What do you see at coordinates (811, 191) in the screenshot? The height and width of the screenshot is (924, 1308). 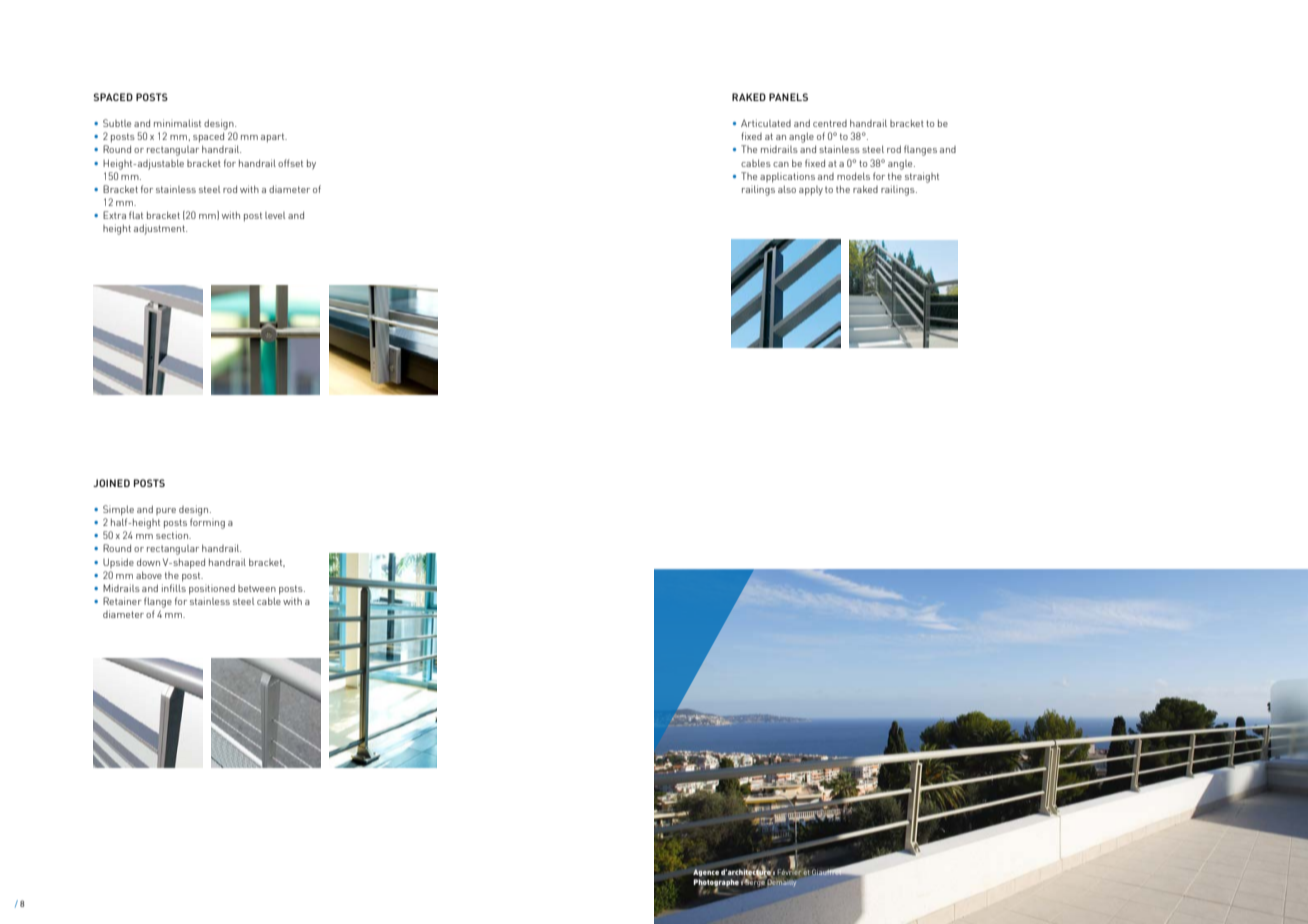 I see `apply` at bounding box center [811, 191].
